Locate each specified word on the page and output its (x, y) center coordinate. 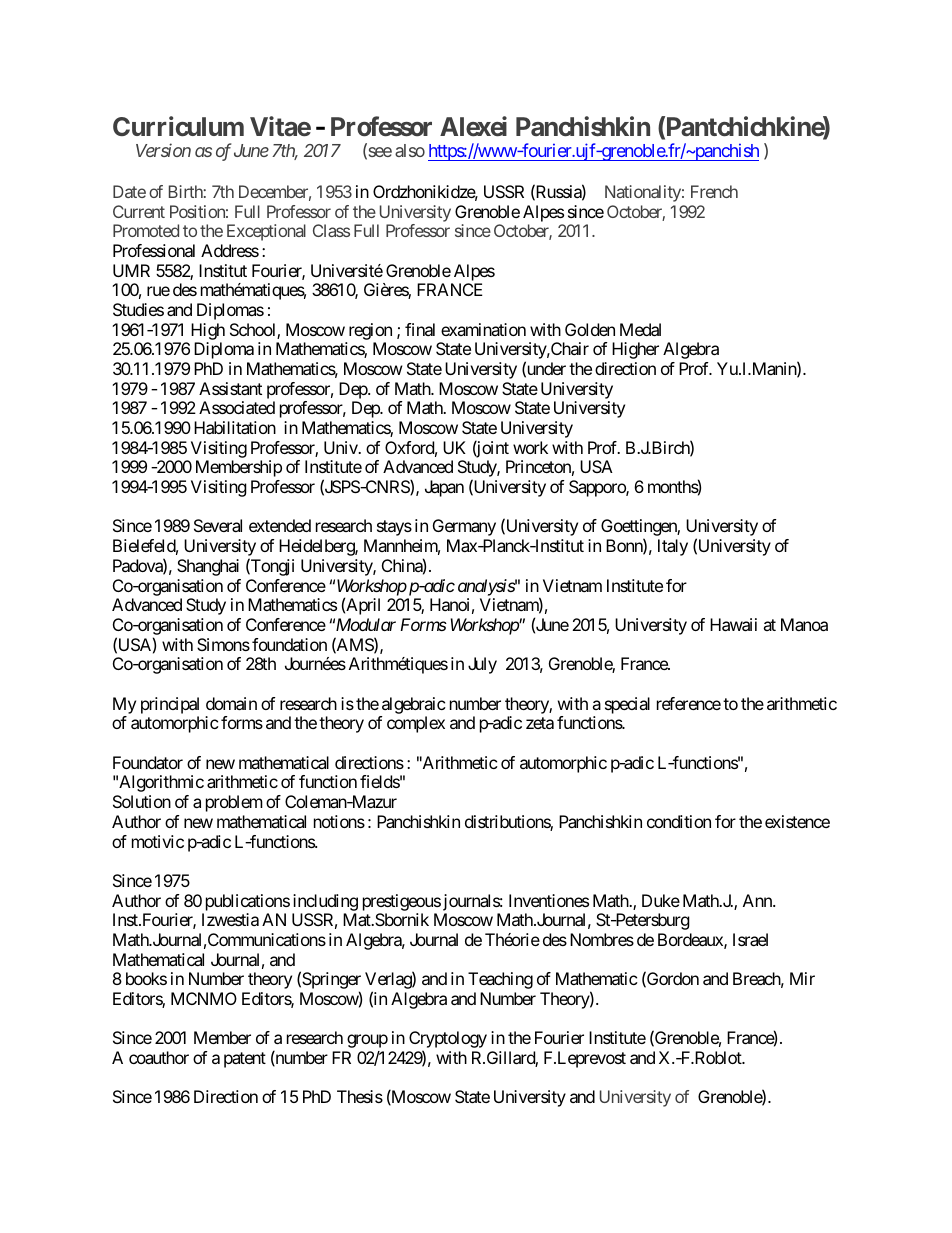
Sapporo (598, 488)
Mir (802, 978)
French (714, 191)
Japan (444, 488)
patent (245, 1060)
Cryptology (448, 1041)
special (627, 705)
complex (416, 724)
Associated (237, 407)
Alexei (473, 126)
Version (163, 150)
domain (231, 703)
